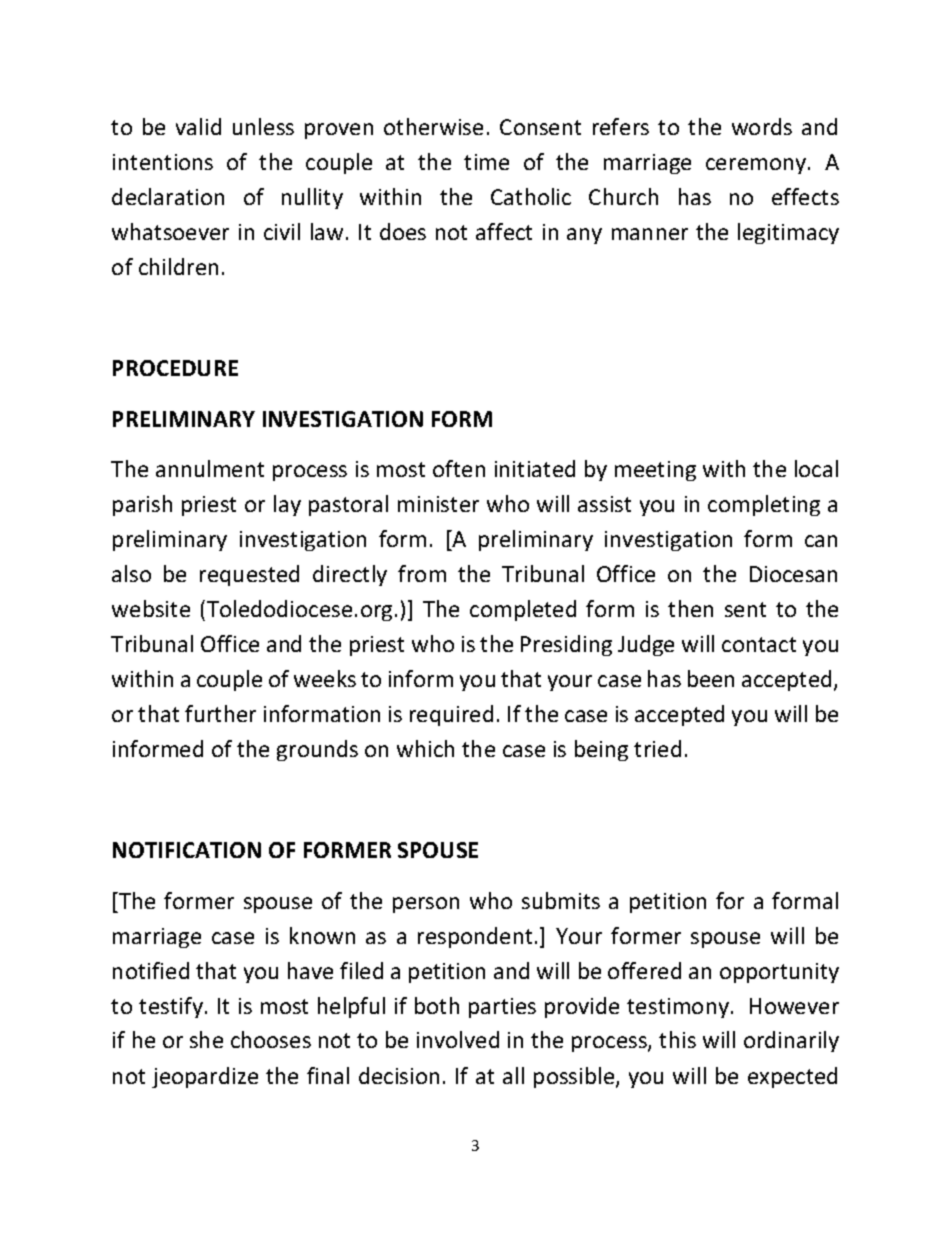 Image resolution: width=952 pixels, height=1233 pixels. I want to click on often, so click(459, 468).
